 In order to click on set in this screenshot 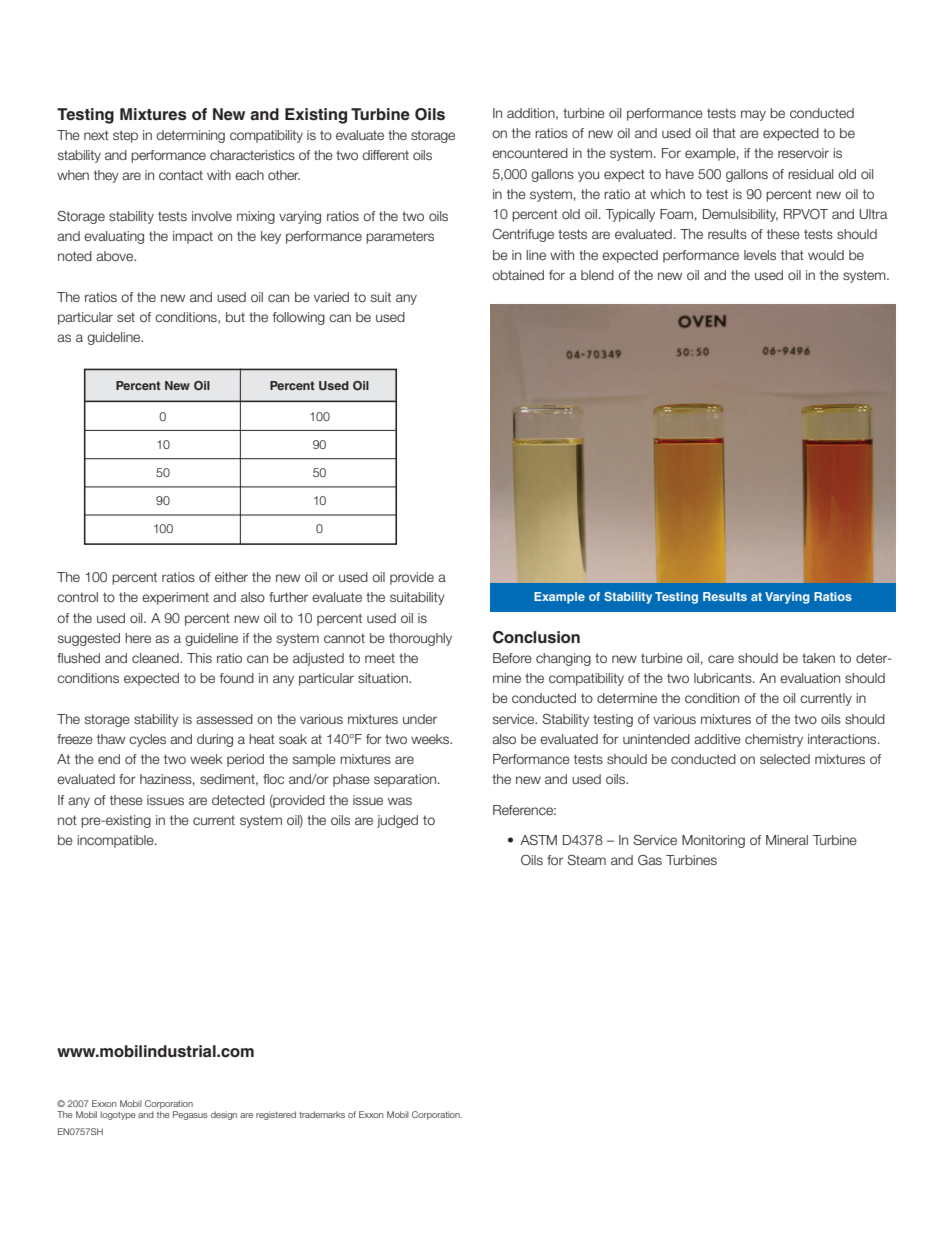, I will do `click(126, 317)`.
